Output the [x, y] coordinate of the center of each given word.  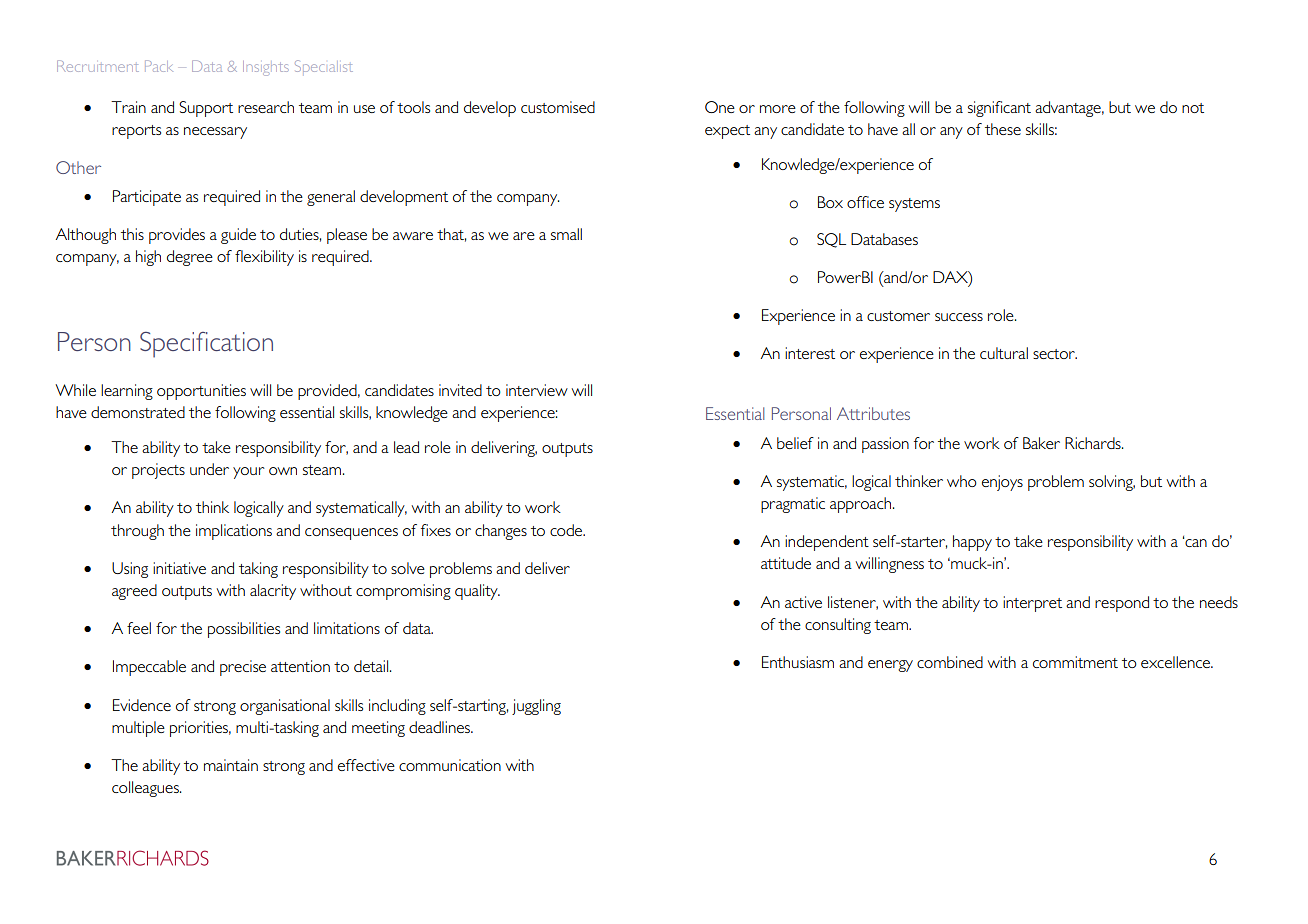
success [959, 317]
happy [972, 543]
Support [206, 109]
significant [999, 109]
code [567, 530]
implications [234, 532]
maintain [231, 765]
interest [810, 353]
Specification [206, 345]
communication [450, 765]
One [720, 107]
